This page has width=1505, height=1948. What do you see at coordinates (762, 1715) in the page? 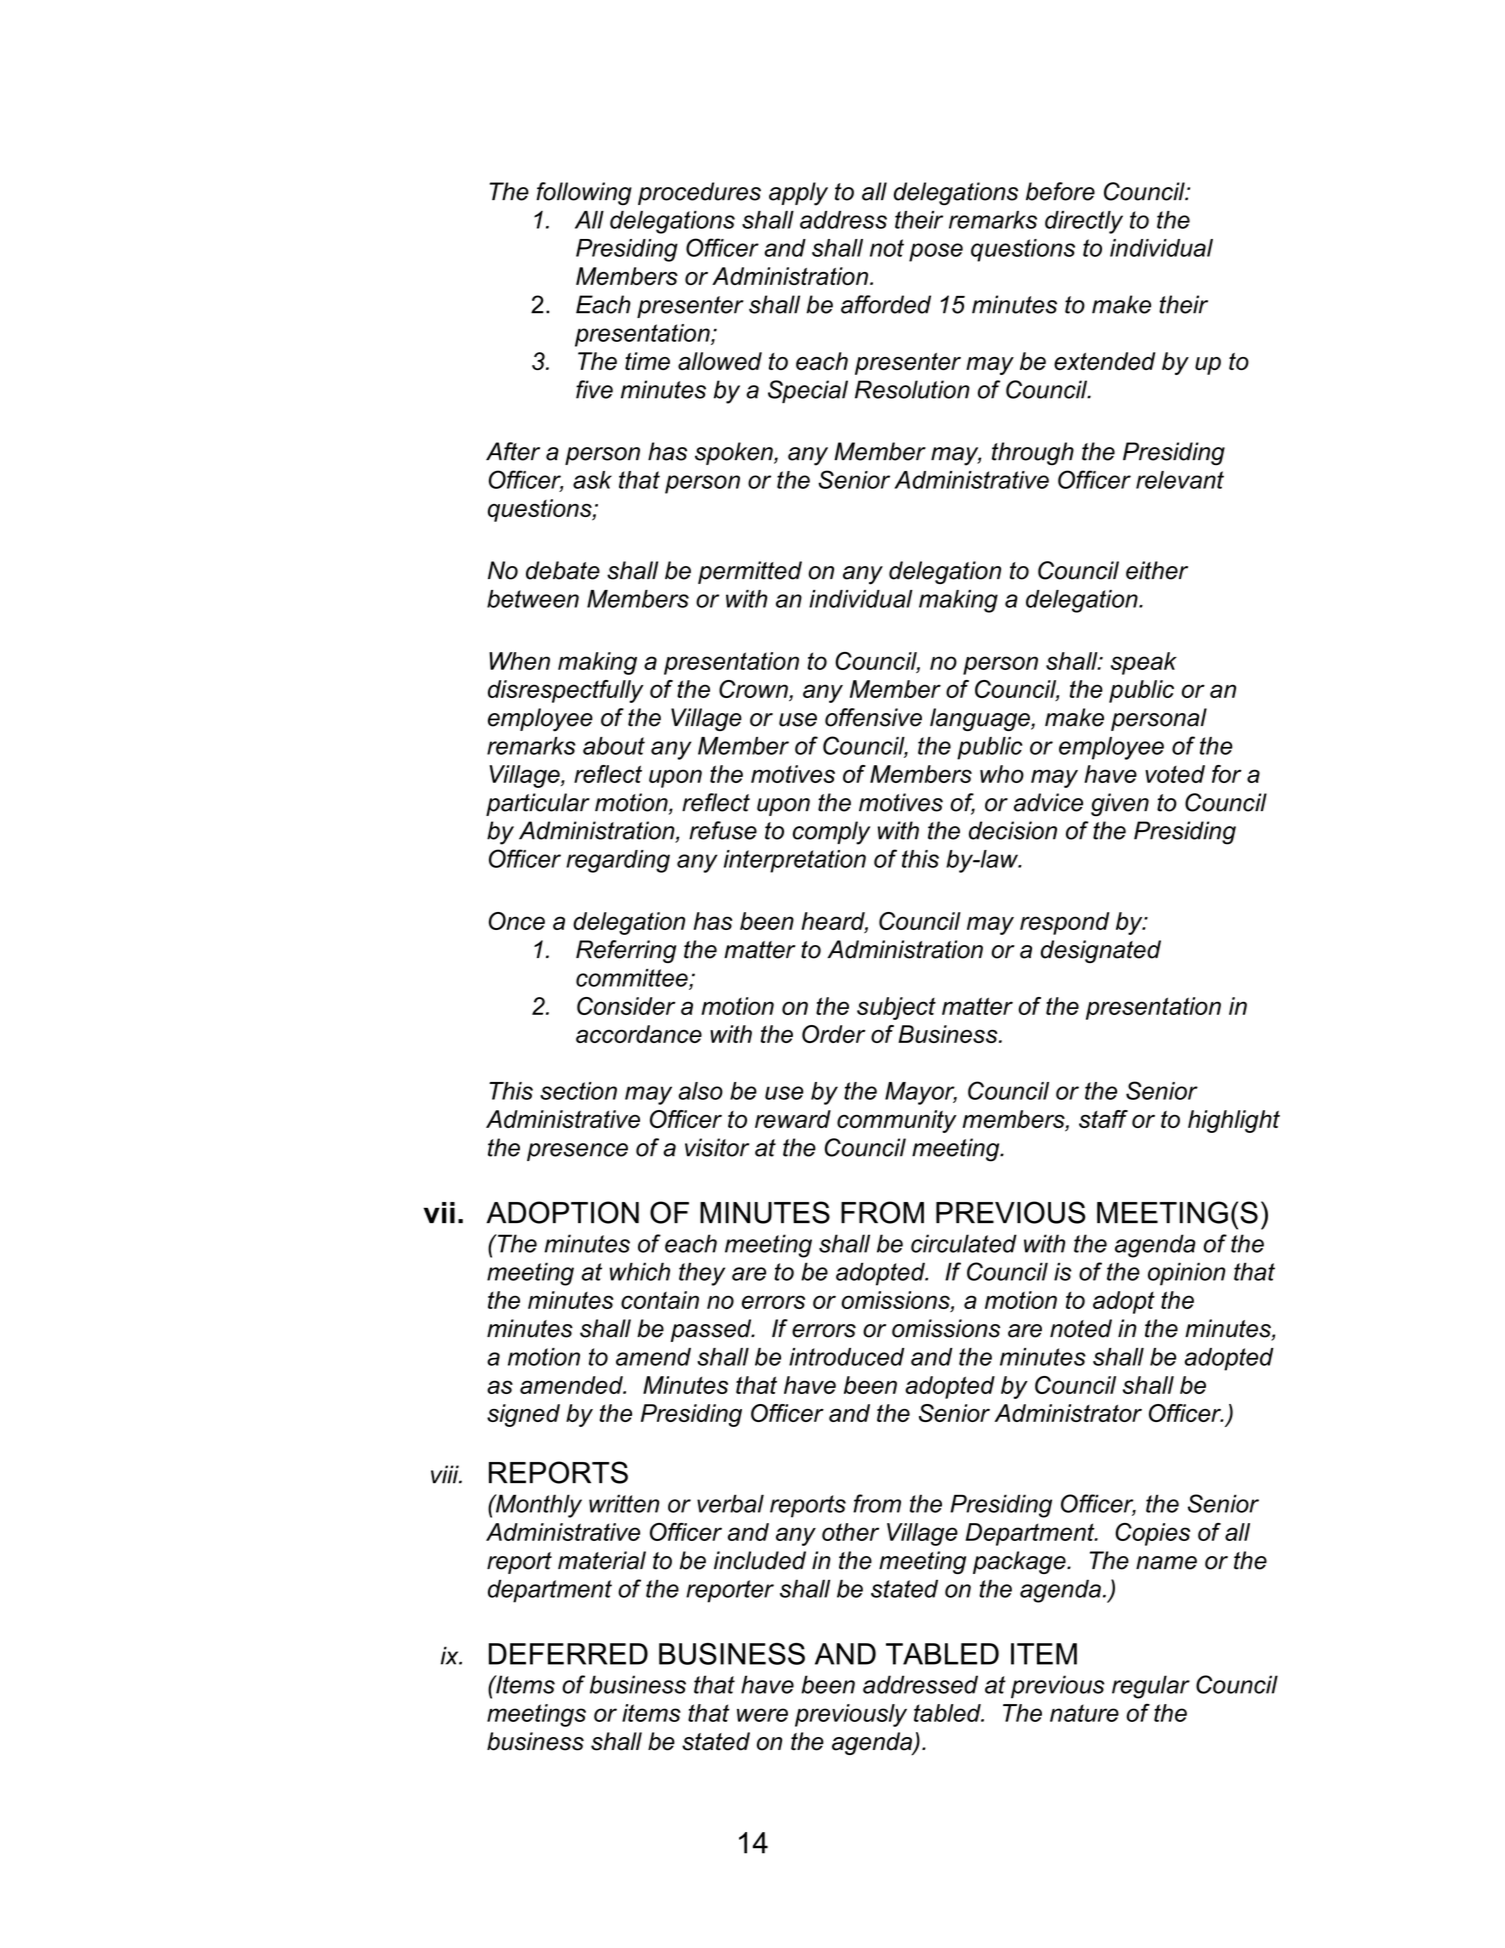
I see `were` at bounding box center [762, 1715].
